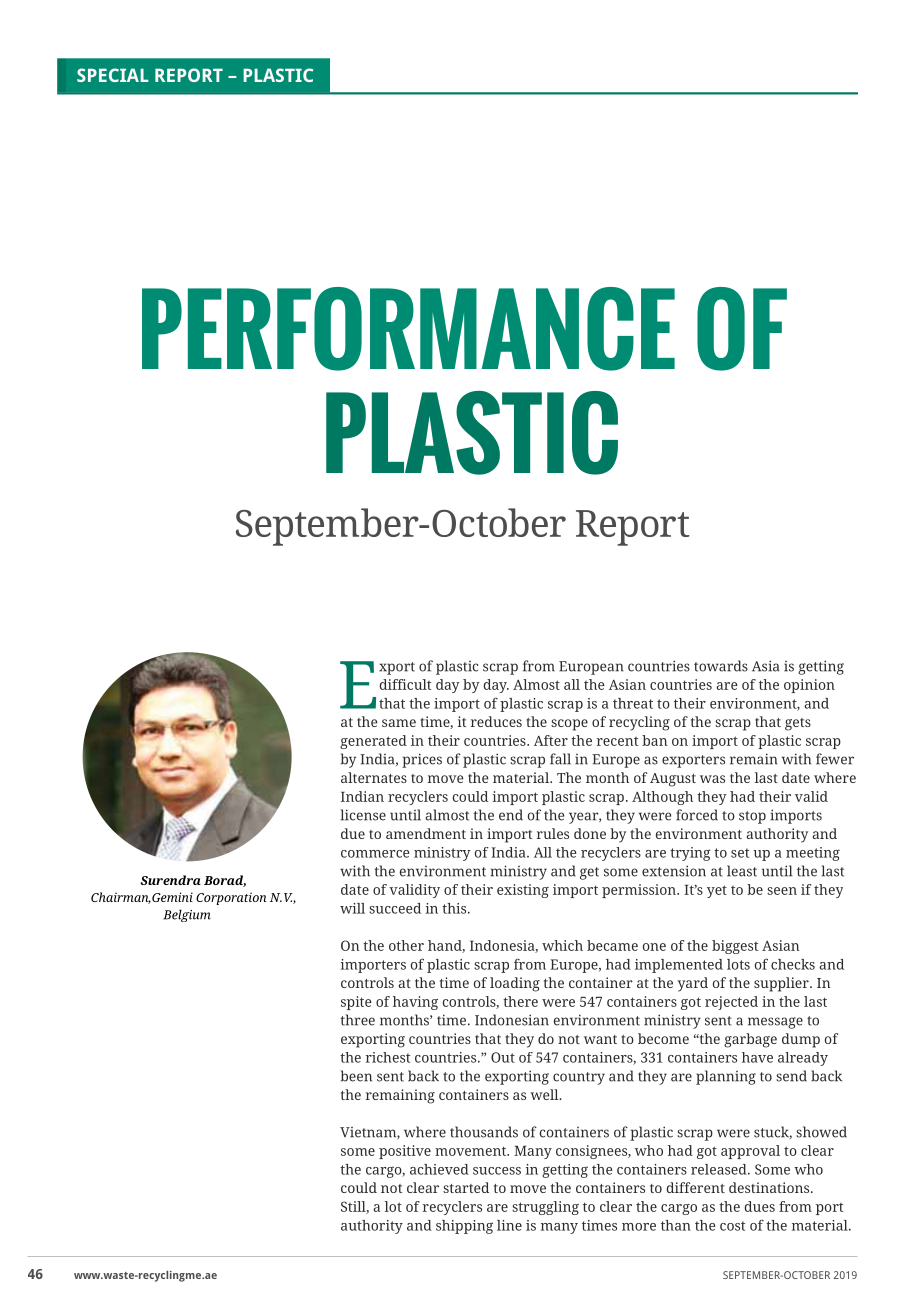 The image size is (924, 1308). I want to click on same, so click(399, 723).
